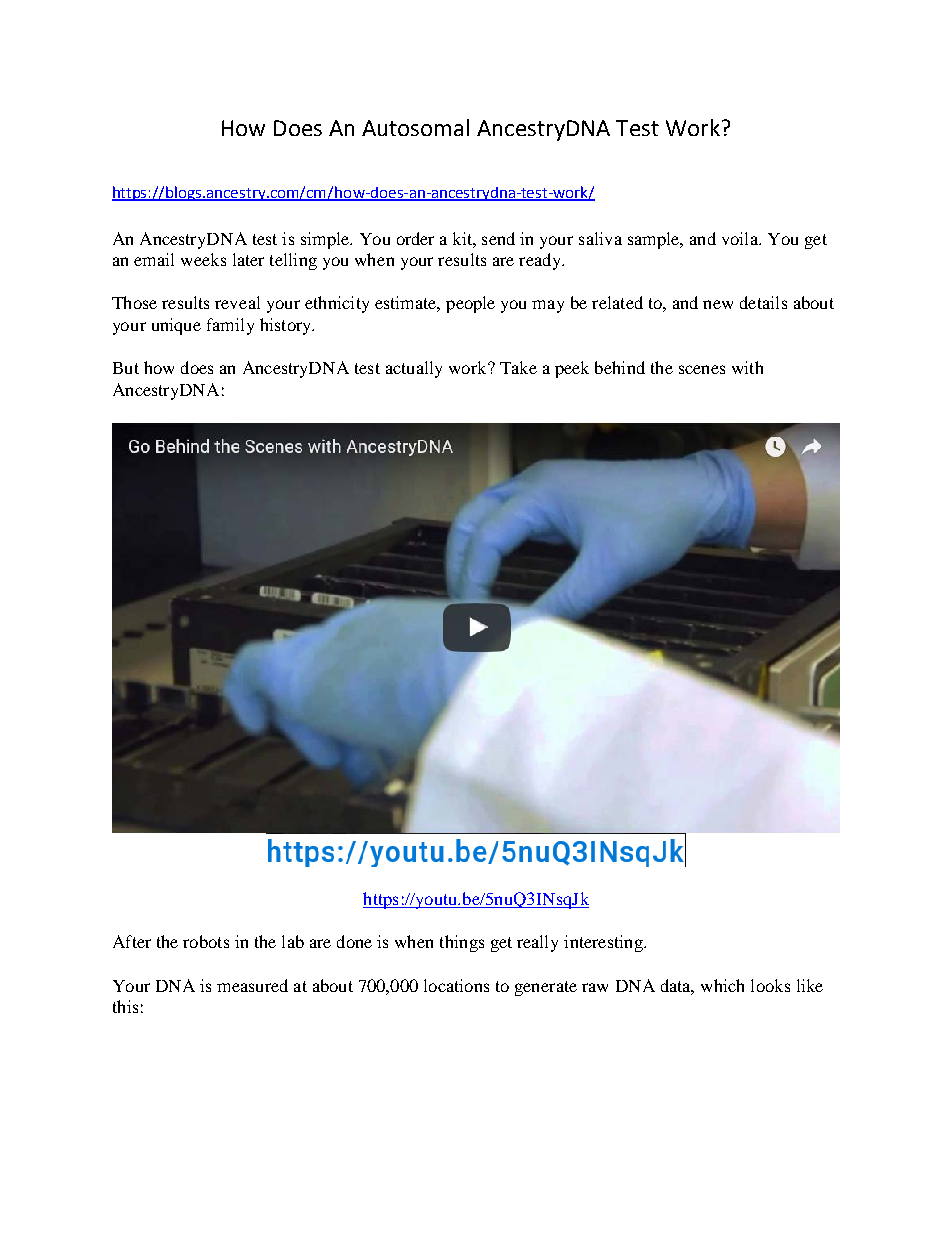 This page has height=1233, width=952. Describe the element at coordinates (252, 985) in the page. I see `measured` at that location.
